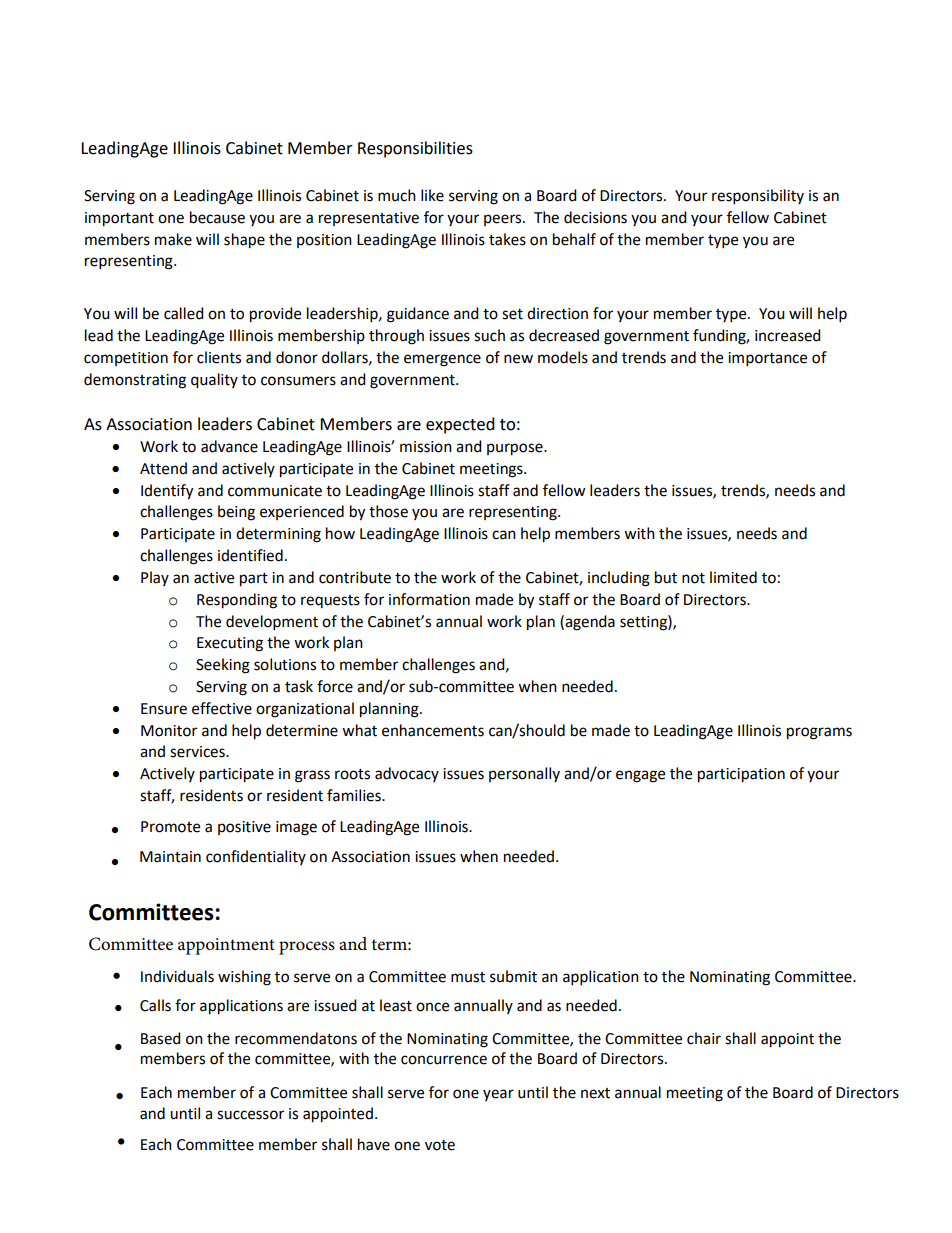  What do you see at coordinates (230, 644) in the screenshot?
I see `Executing` at bounding box center [230, 644].
